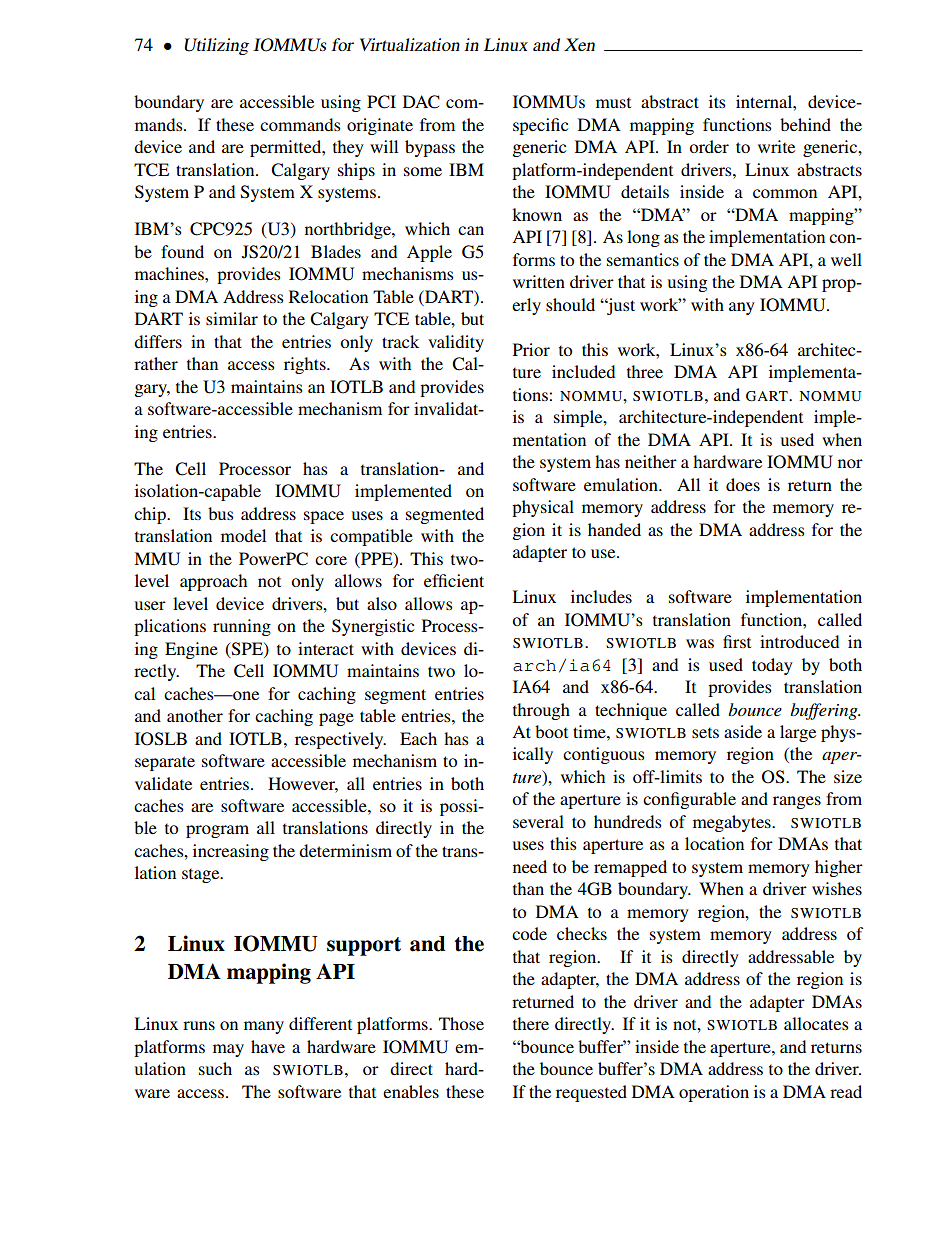  What do you see at coordinates (216, 46) in the document?
I see `Utilizing` at bounding box center [216, 46].
